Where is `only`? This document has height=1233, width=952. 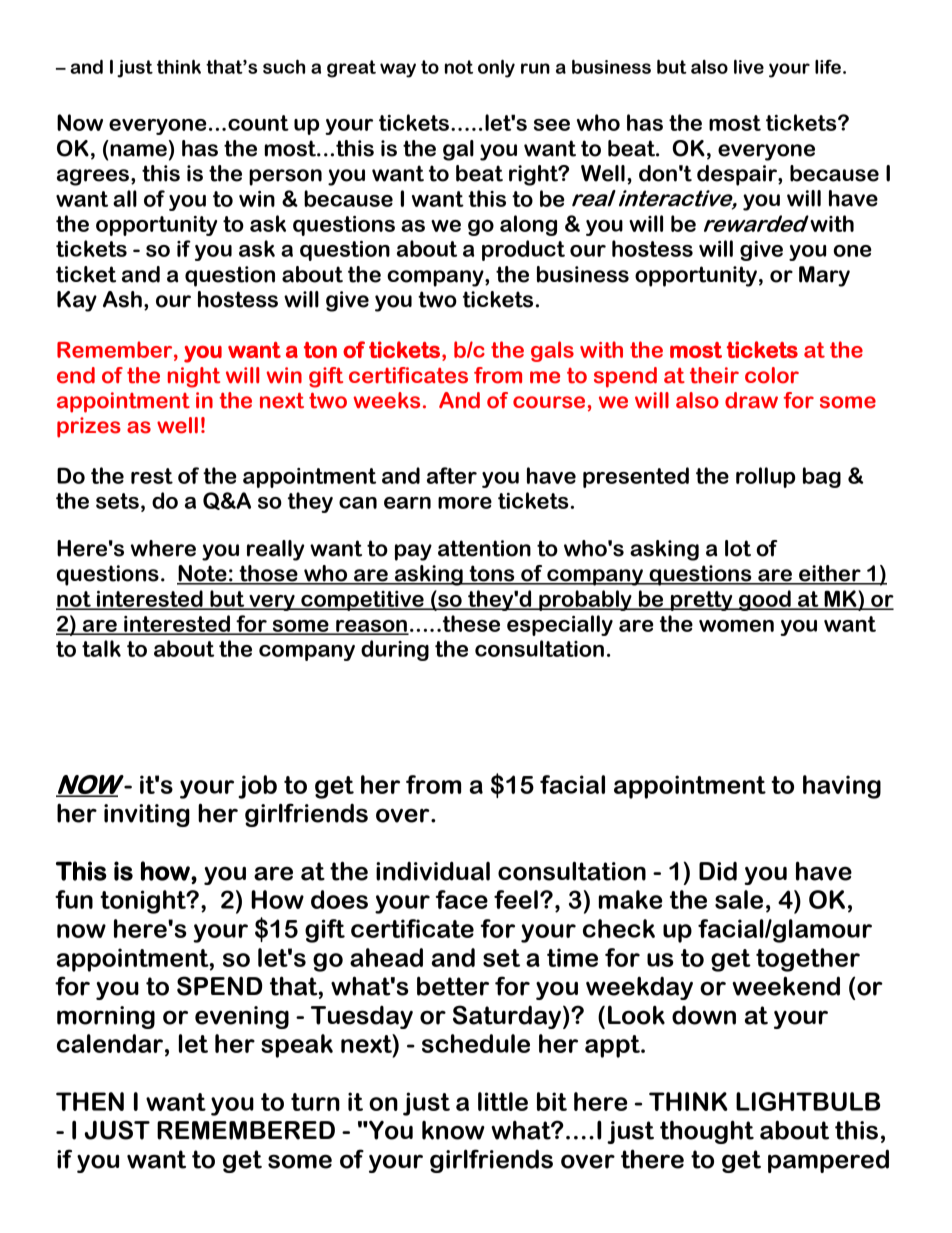 only is located at coordinates (496, 69).
